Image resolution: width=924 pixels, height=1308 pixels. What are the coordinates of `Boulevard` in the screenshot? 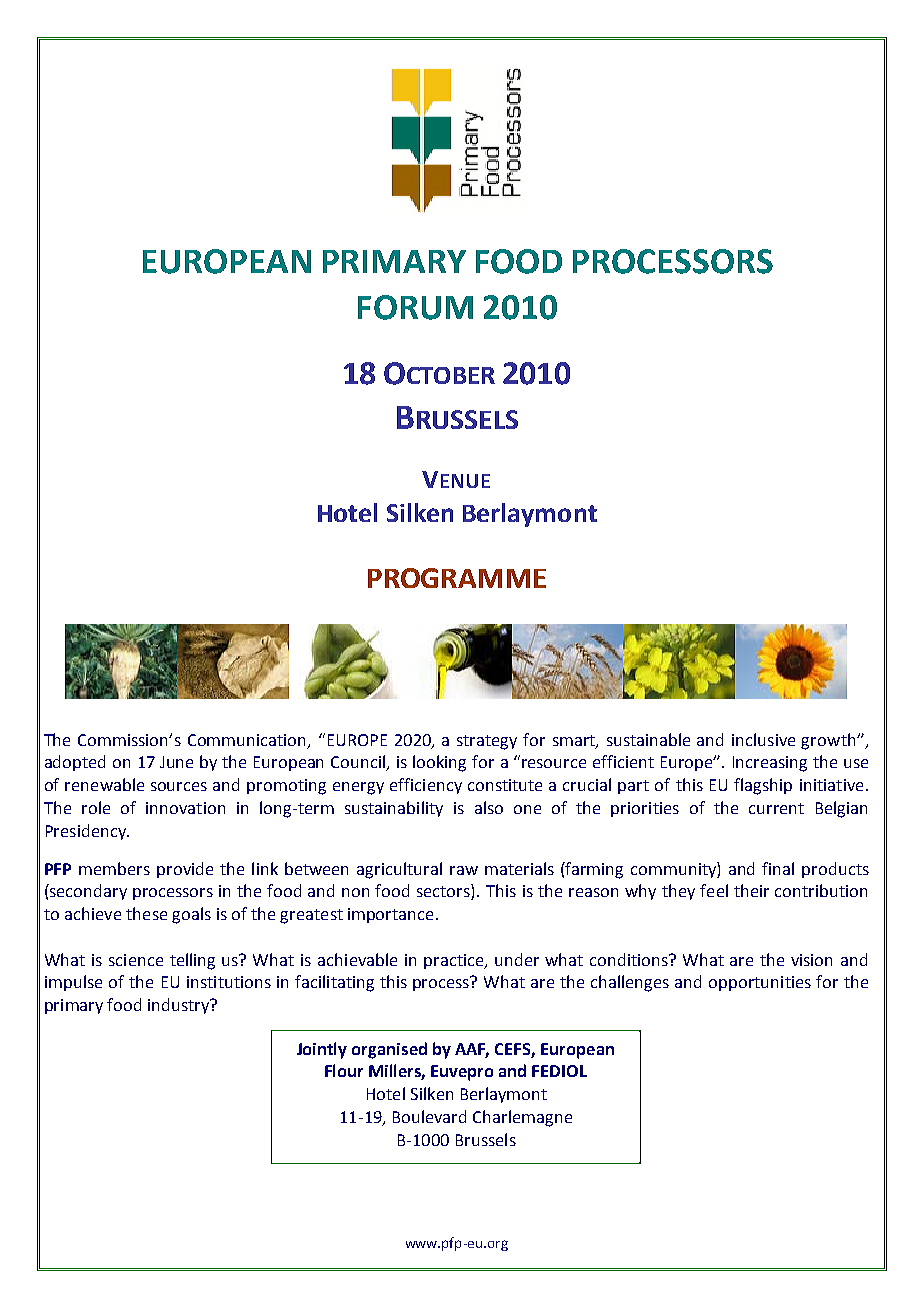 It's located at (429, 1116).
